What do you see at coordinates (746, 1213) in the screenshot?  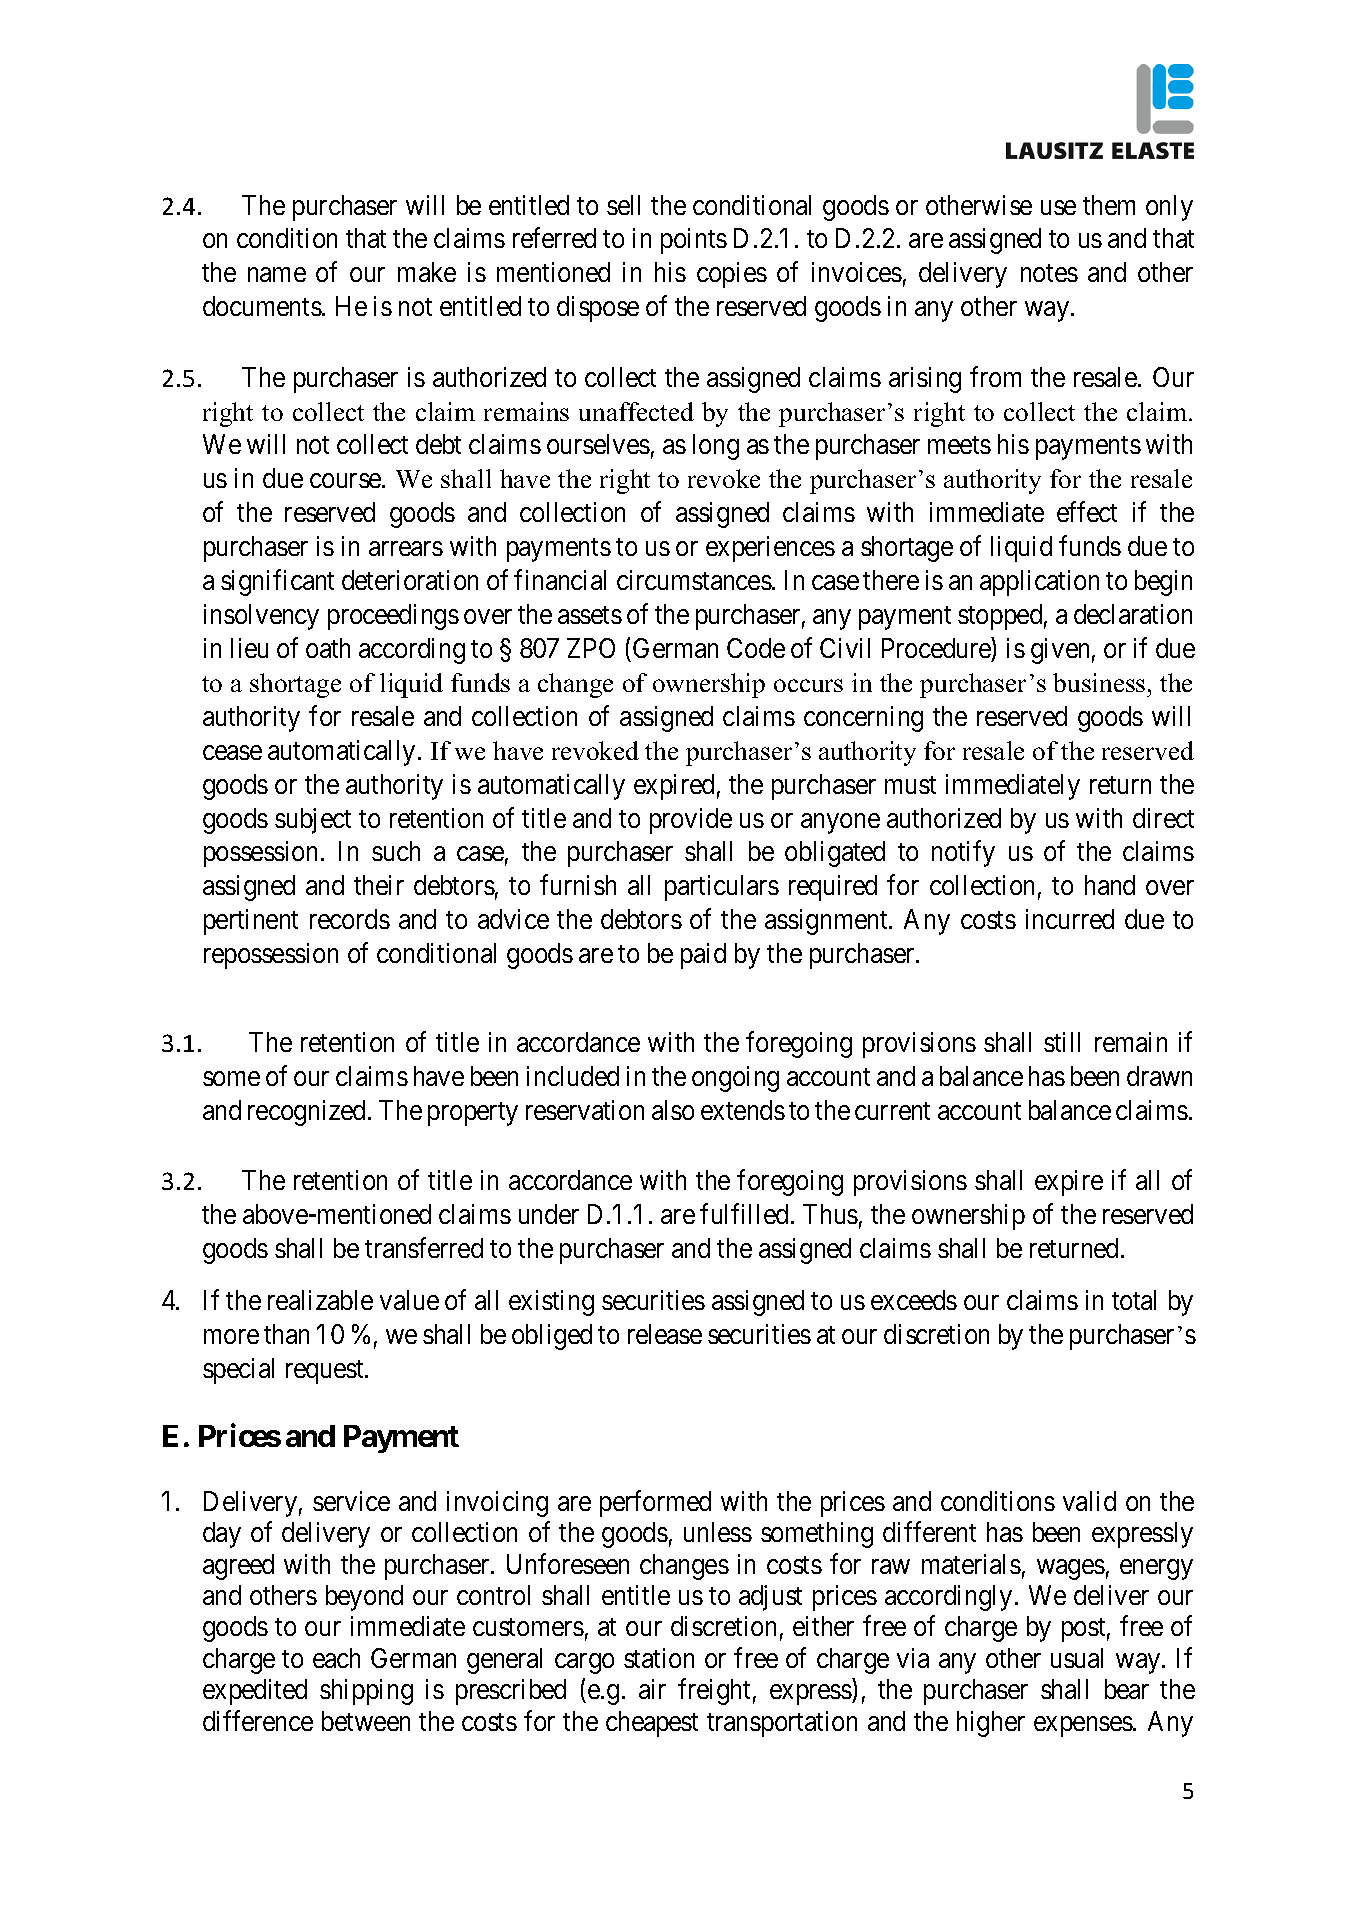 I see `fulfilled` at bounding box center [746, 1213].
